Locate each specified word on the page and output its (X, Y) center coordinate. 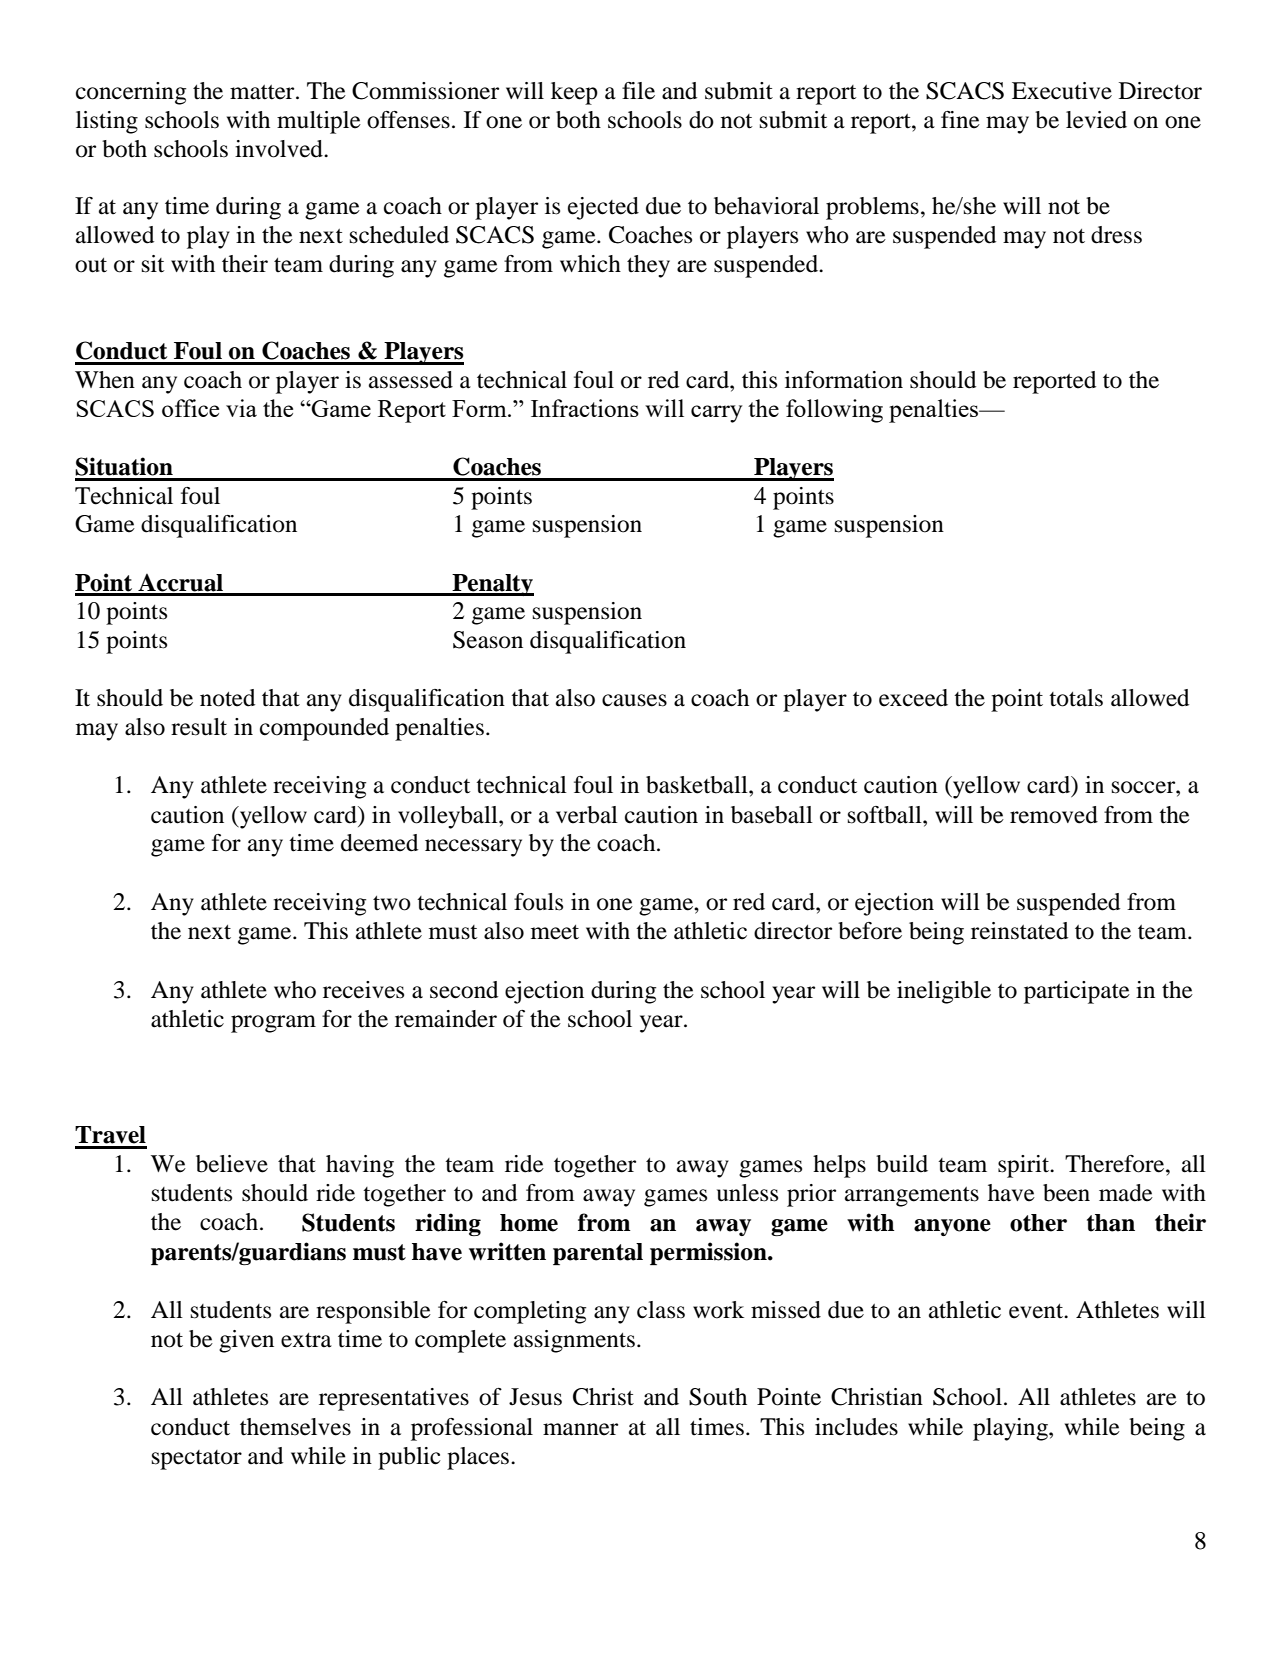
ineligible (944, 992)
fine (960, 120)
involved (280, 149)
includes (856, 1427)
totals (1076, 698)
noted (227, 698)
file (638, 91)
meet (555, 932)
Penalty (492, 585)
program (273, 1024)
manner (580, 1429)
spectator (197, 1460)
